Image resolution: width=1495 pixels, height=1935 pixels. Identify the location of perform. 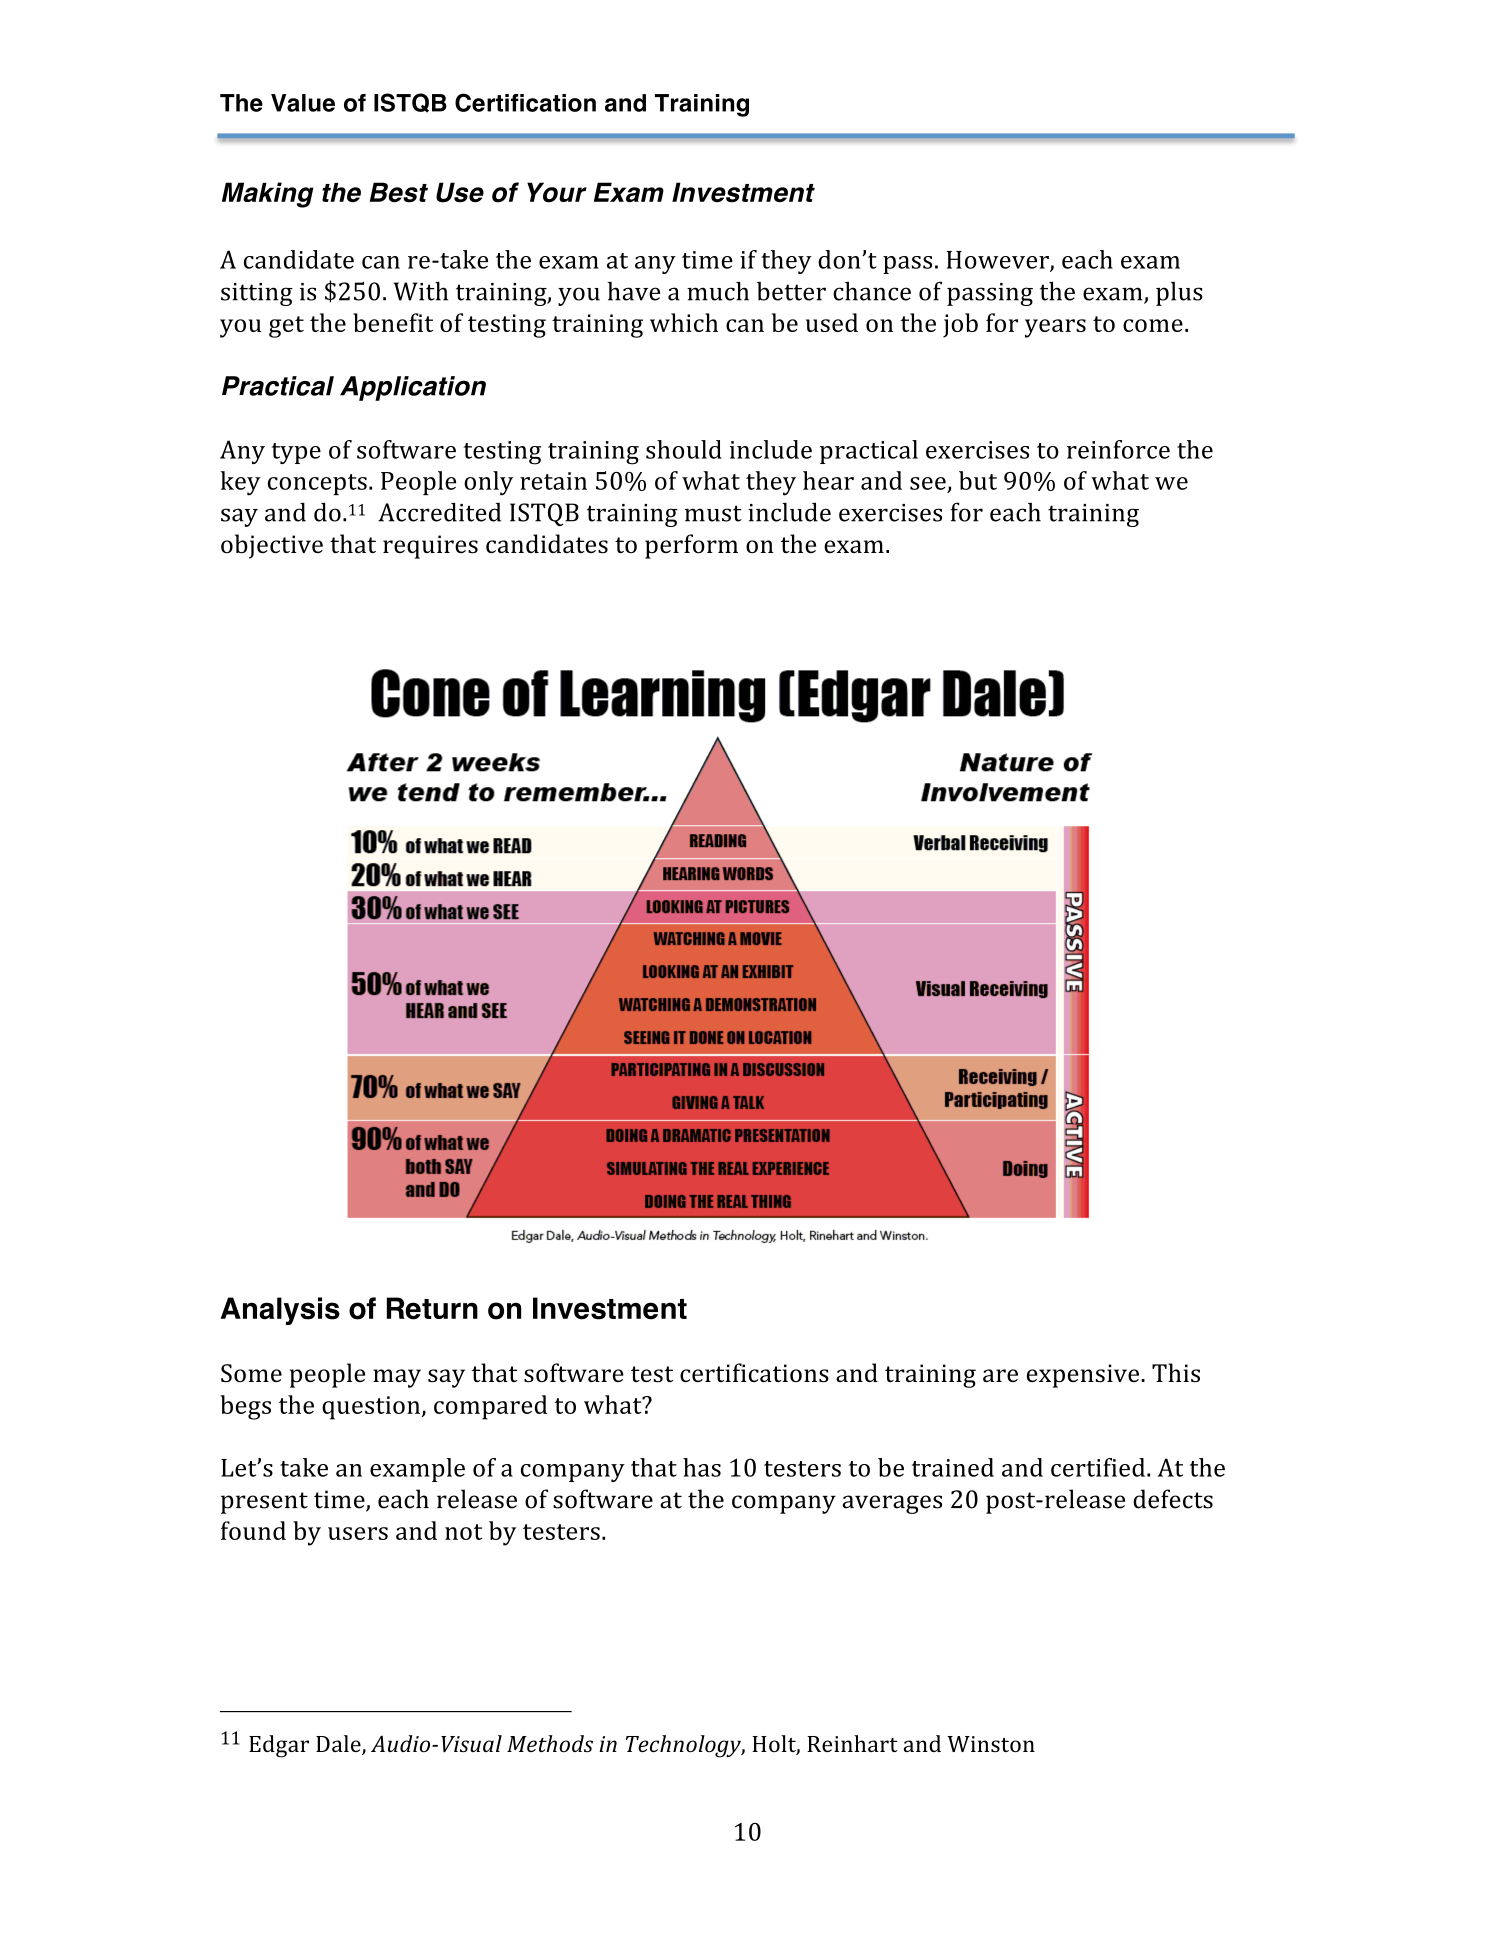
(691, 546).
